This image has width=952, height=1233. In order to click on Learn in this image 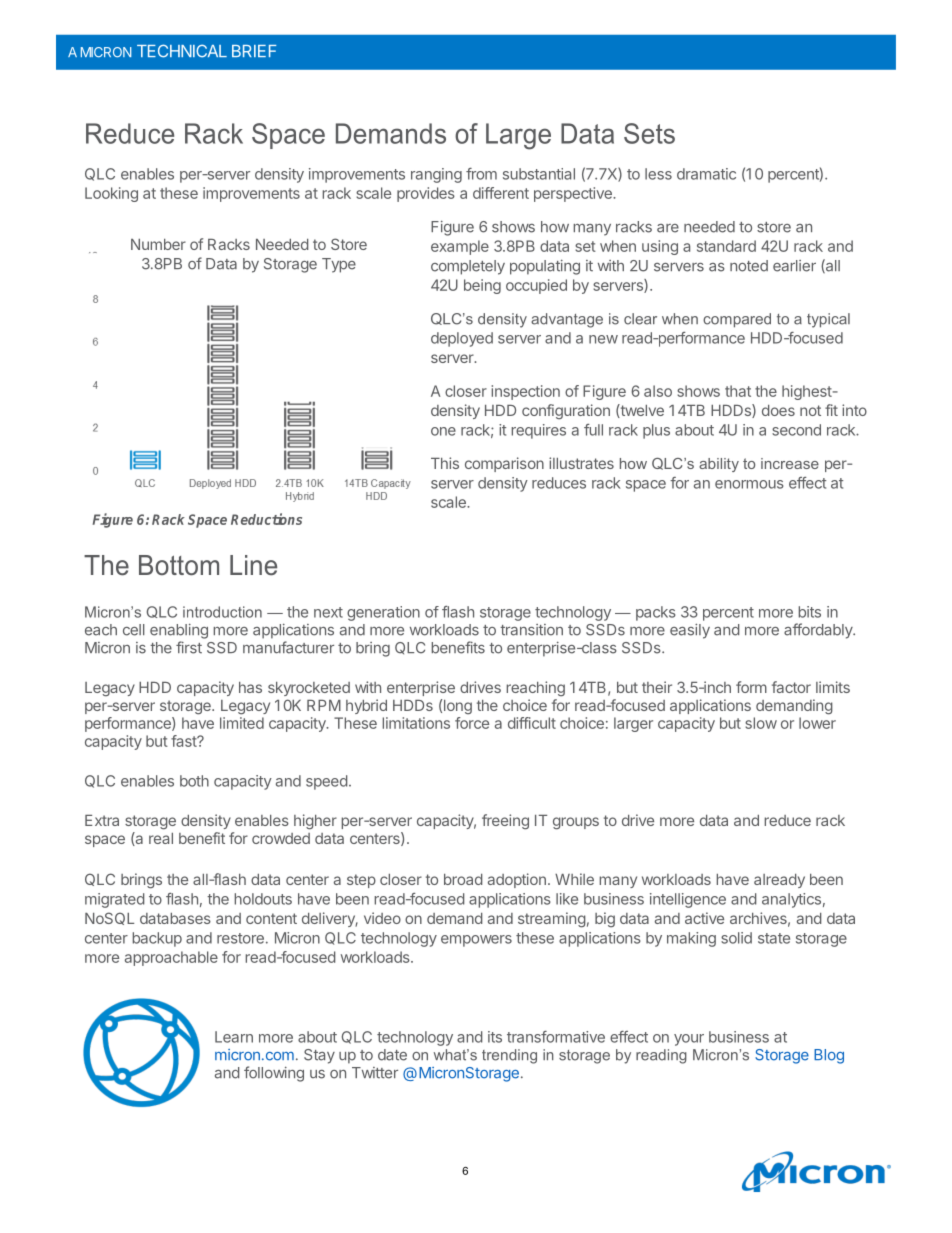, I will do `click(234, 1037)`.
